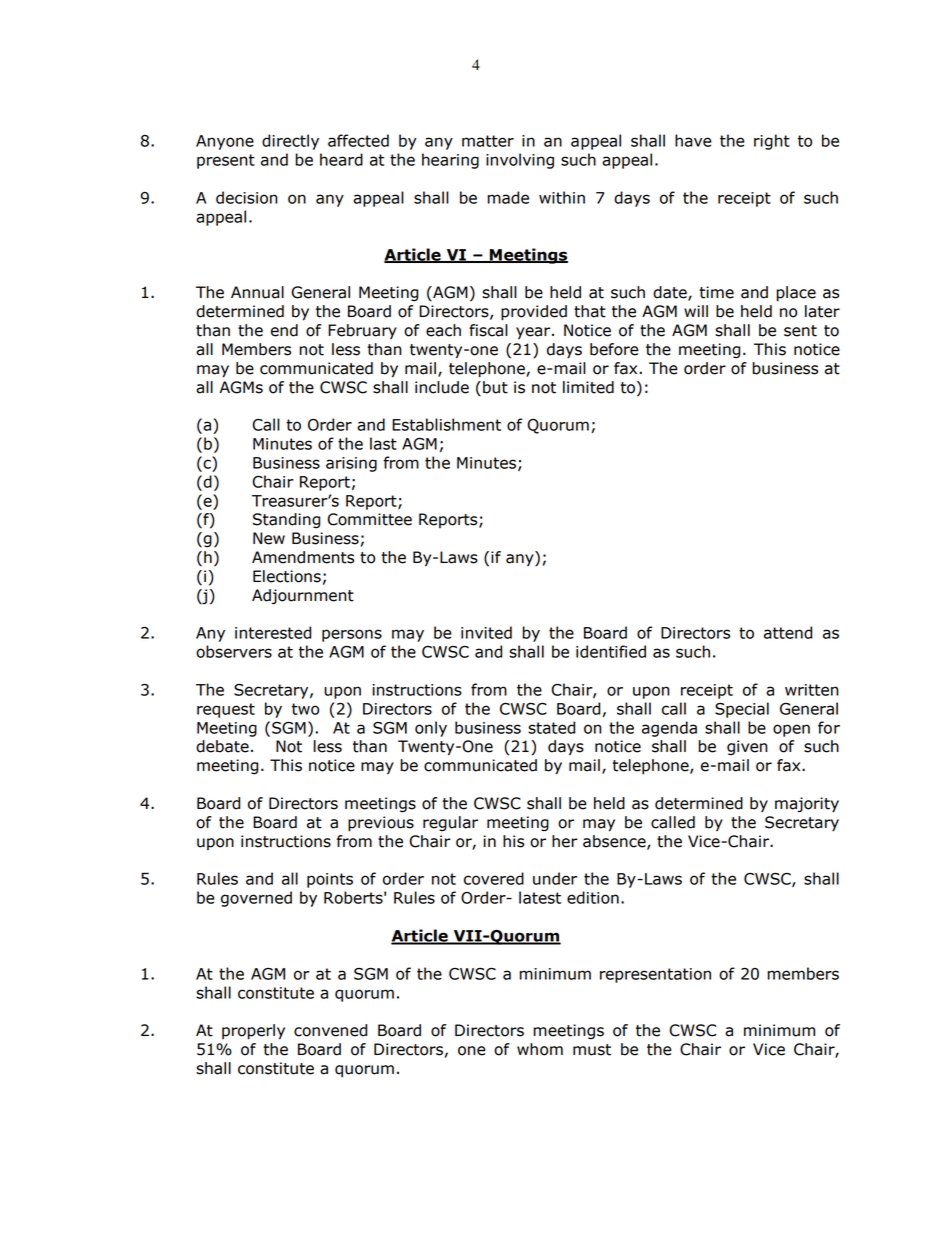 Image resolution: width=952 pixels, height=1233 pixels. I want to click on will, so click(696, 311).
